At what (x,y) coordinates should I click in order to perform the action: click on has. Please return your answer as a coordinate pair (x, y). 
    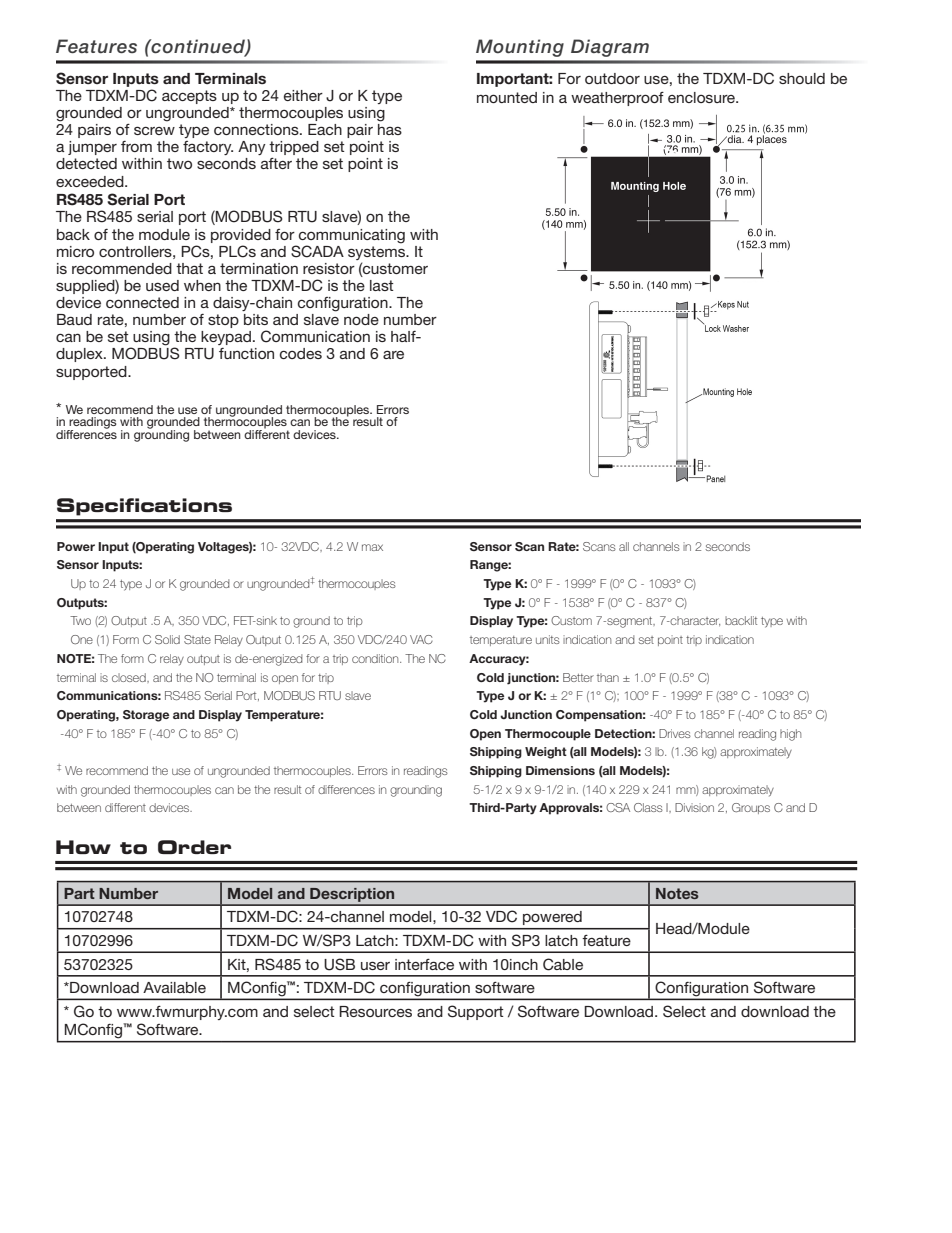
    Looking at the image, I should click on (390, 129).
